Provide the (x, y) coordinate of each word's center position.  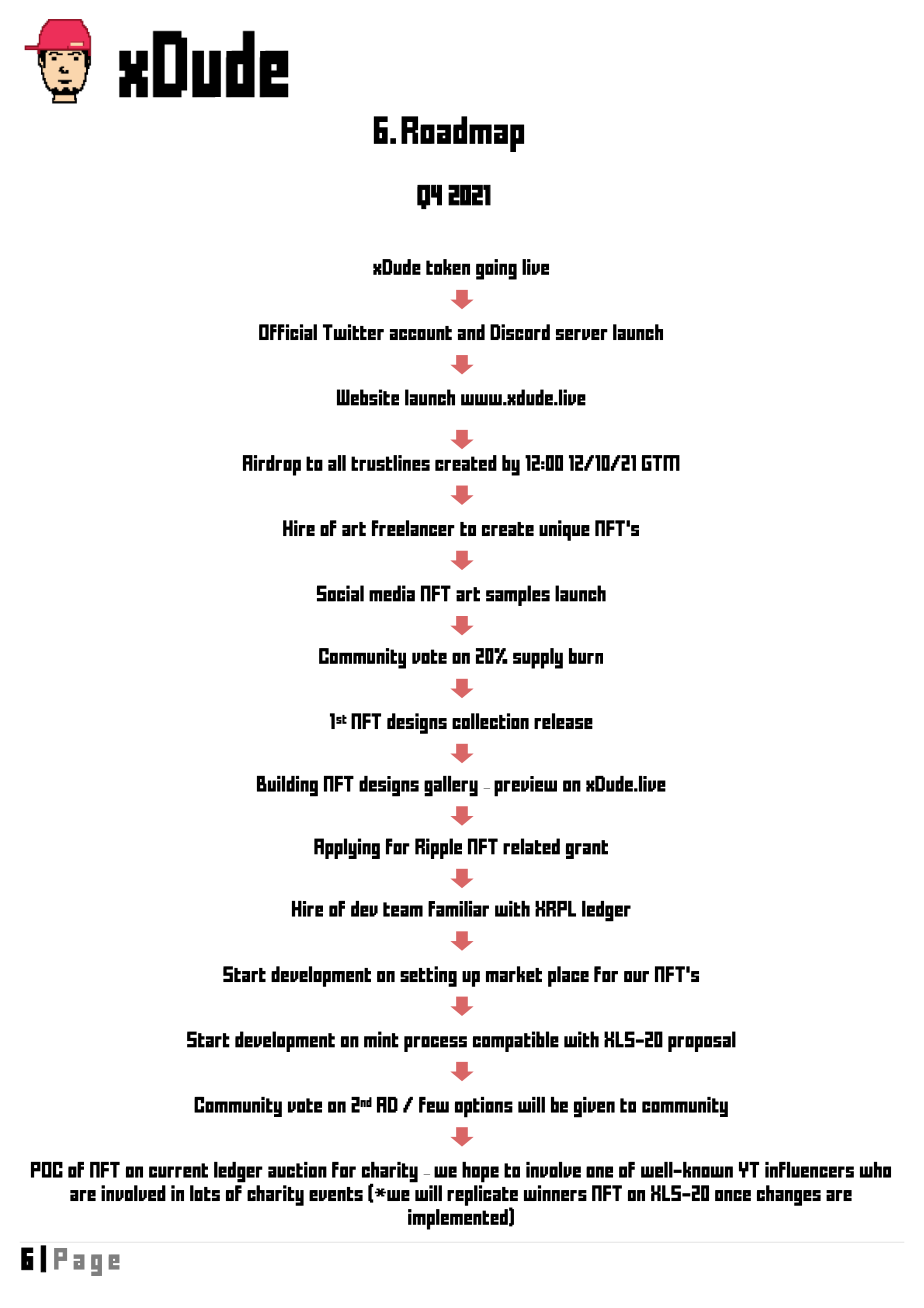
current (178, 1170)
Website (368, 397)
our (636, 976)
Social (340, 593)
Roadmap (462, 134)
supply (538, 658)
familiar (458, 909)
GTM (661, 463)
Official (288, 332)
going (496, 269)
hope (480, 1172)
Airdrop (272, 465)
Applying (347, 848)
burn (586, 656)
